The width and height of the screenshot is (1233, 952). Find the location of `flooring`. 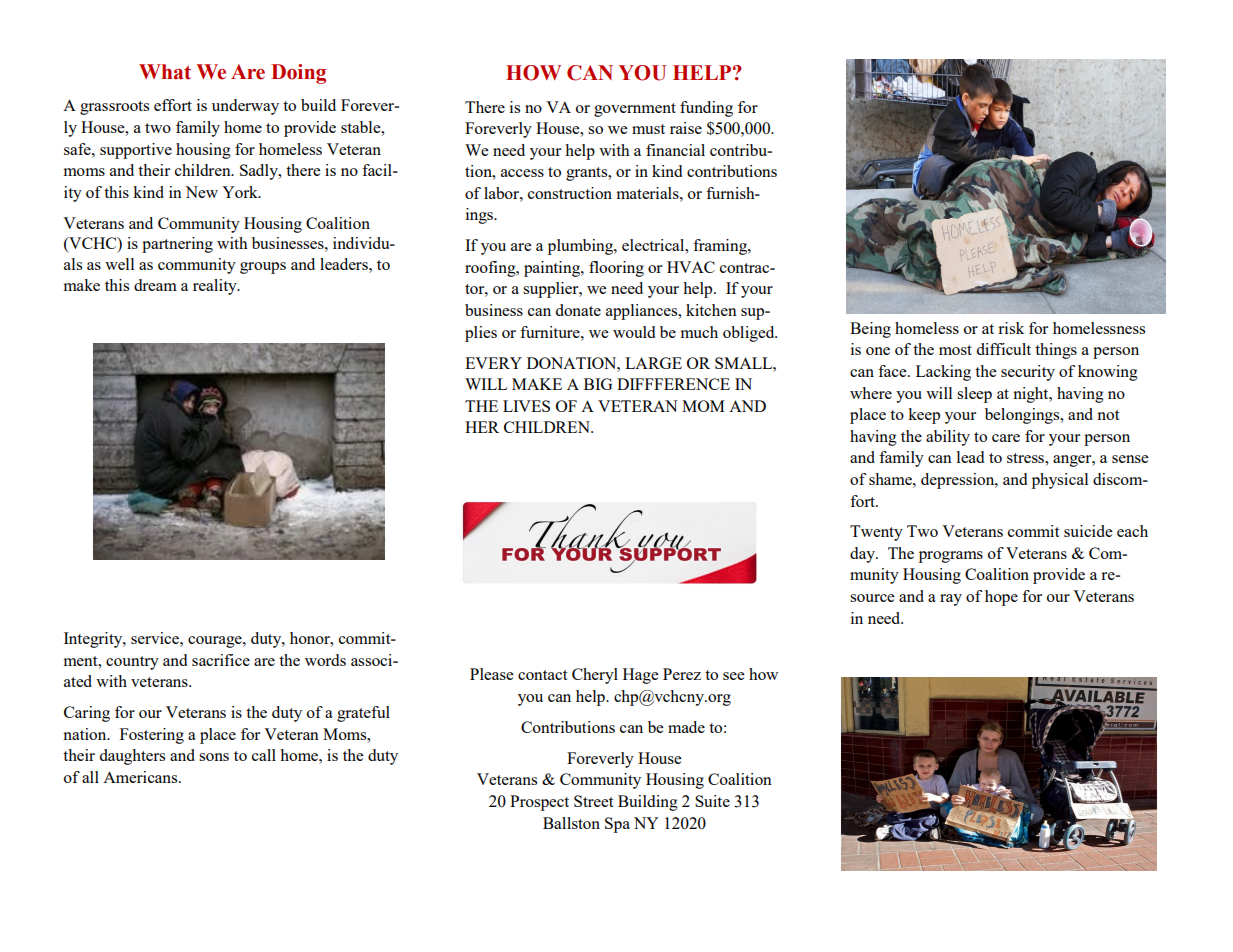

flooring is located at coordinates (616, 269).
